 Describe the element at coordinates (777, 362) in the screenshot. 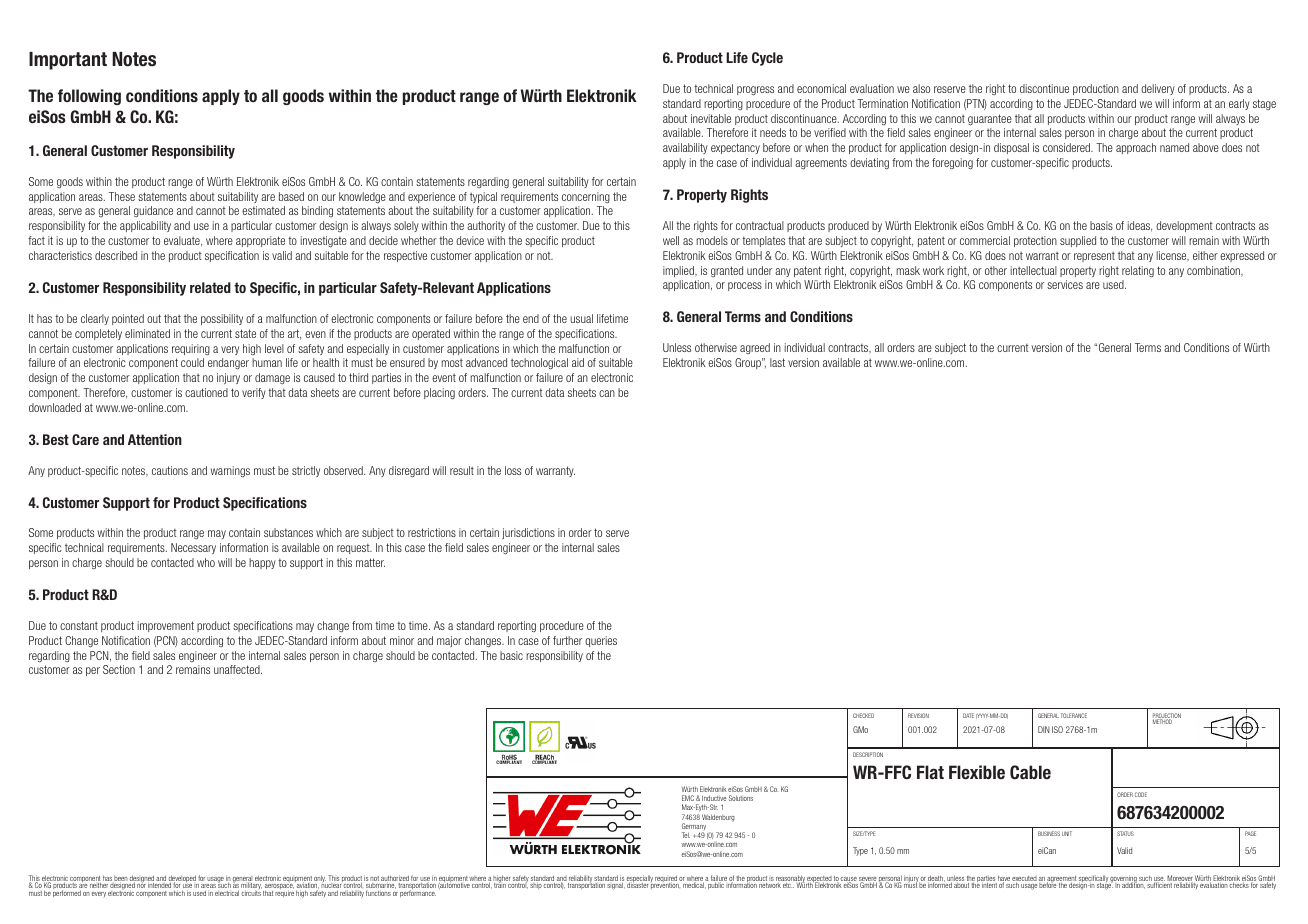

I see `last` at that location.
